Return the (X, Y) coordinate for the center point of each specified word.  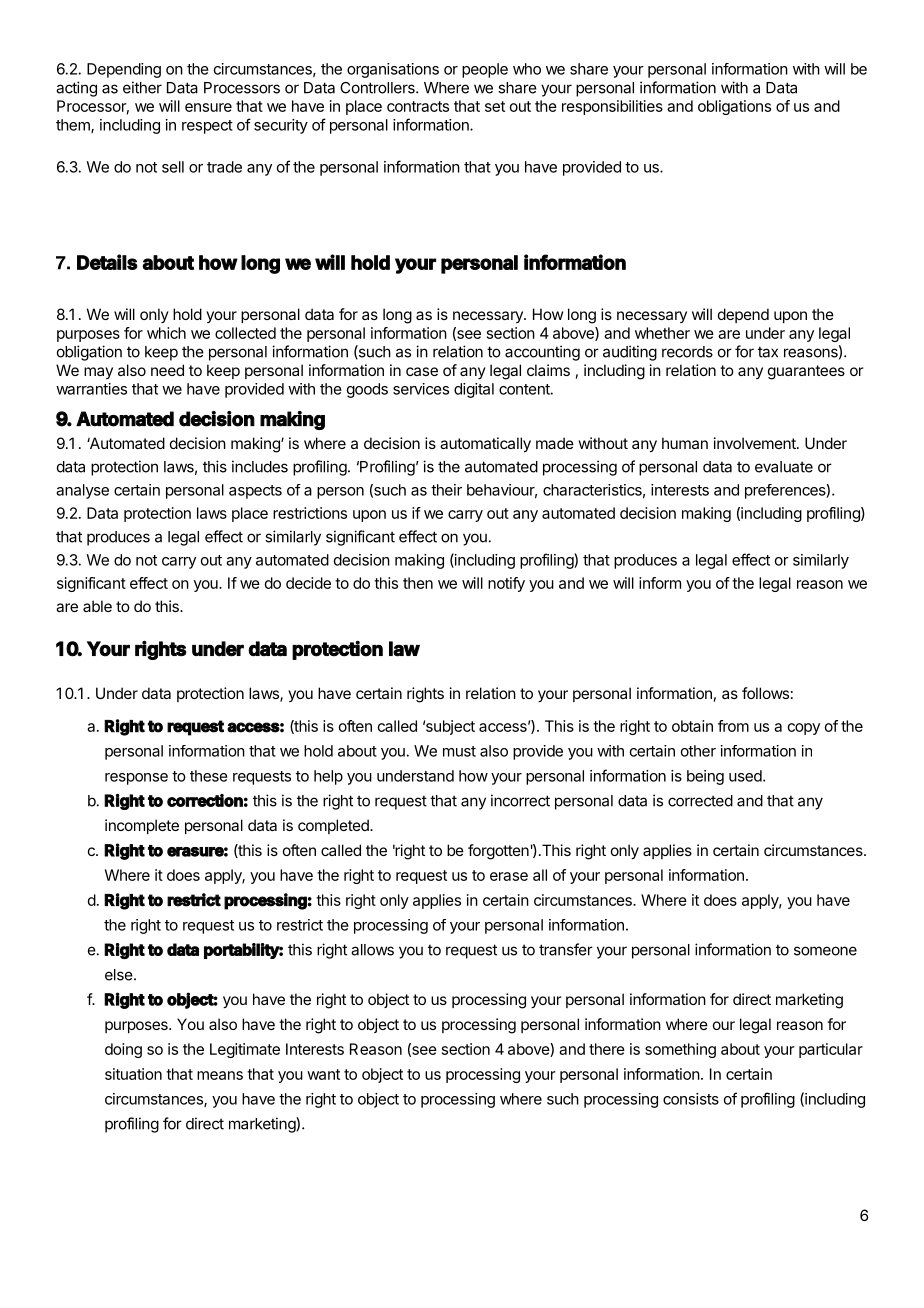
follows (765, 693)
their (446, 490)
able (97, 606)
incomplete (142, 826)
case (422, 371)
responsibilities (612, 107)
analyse (82, 491)
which (166, 333)
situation (133, 1074)
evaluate (784, 467)
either (142, 87)
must (459, 751)
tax (768, 352)
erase (509, 876)
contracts (418, 106)
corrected (700, 801)
